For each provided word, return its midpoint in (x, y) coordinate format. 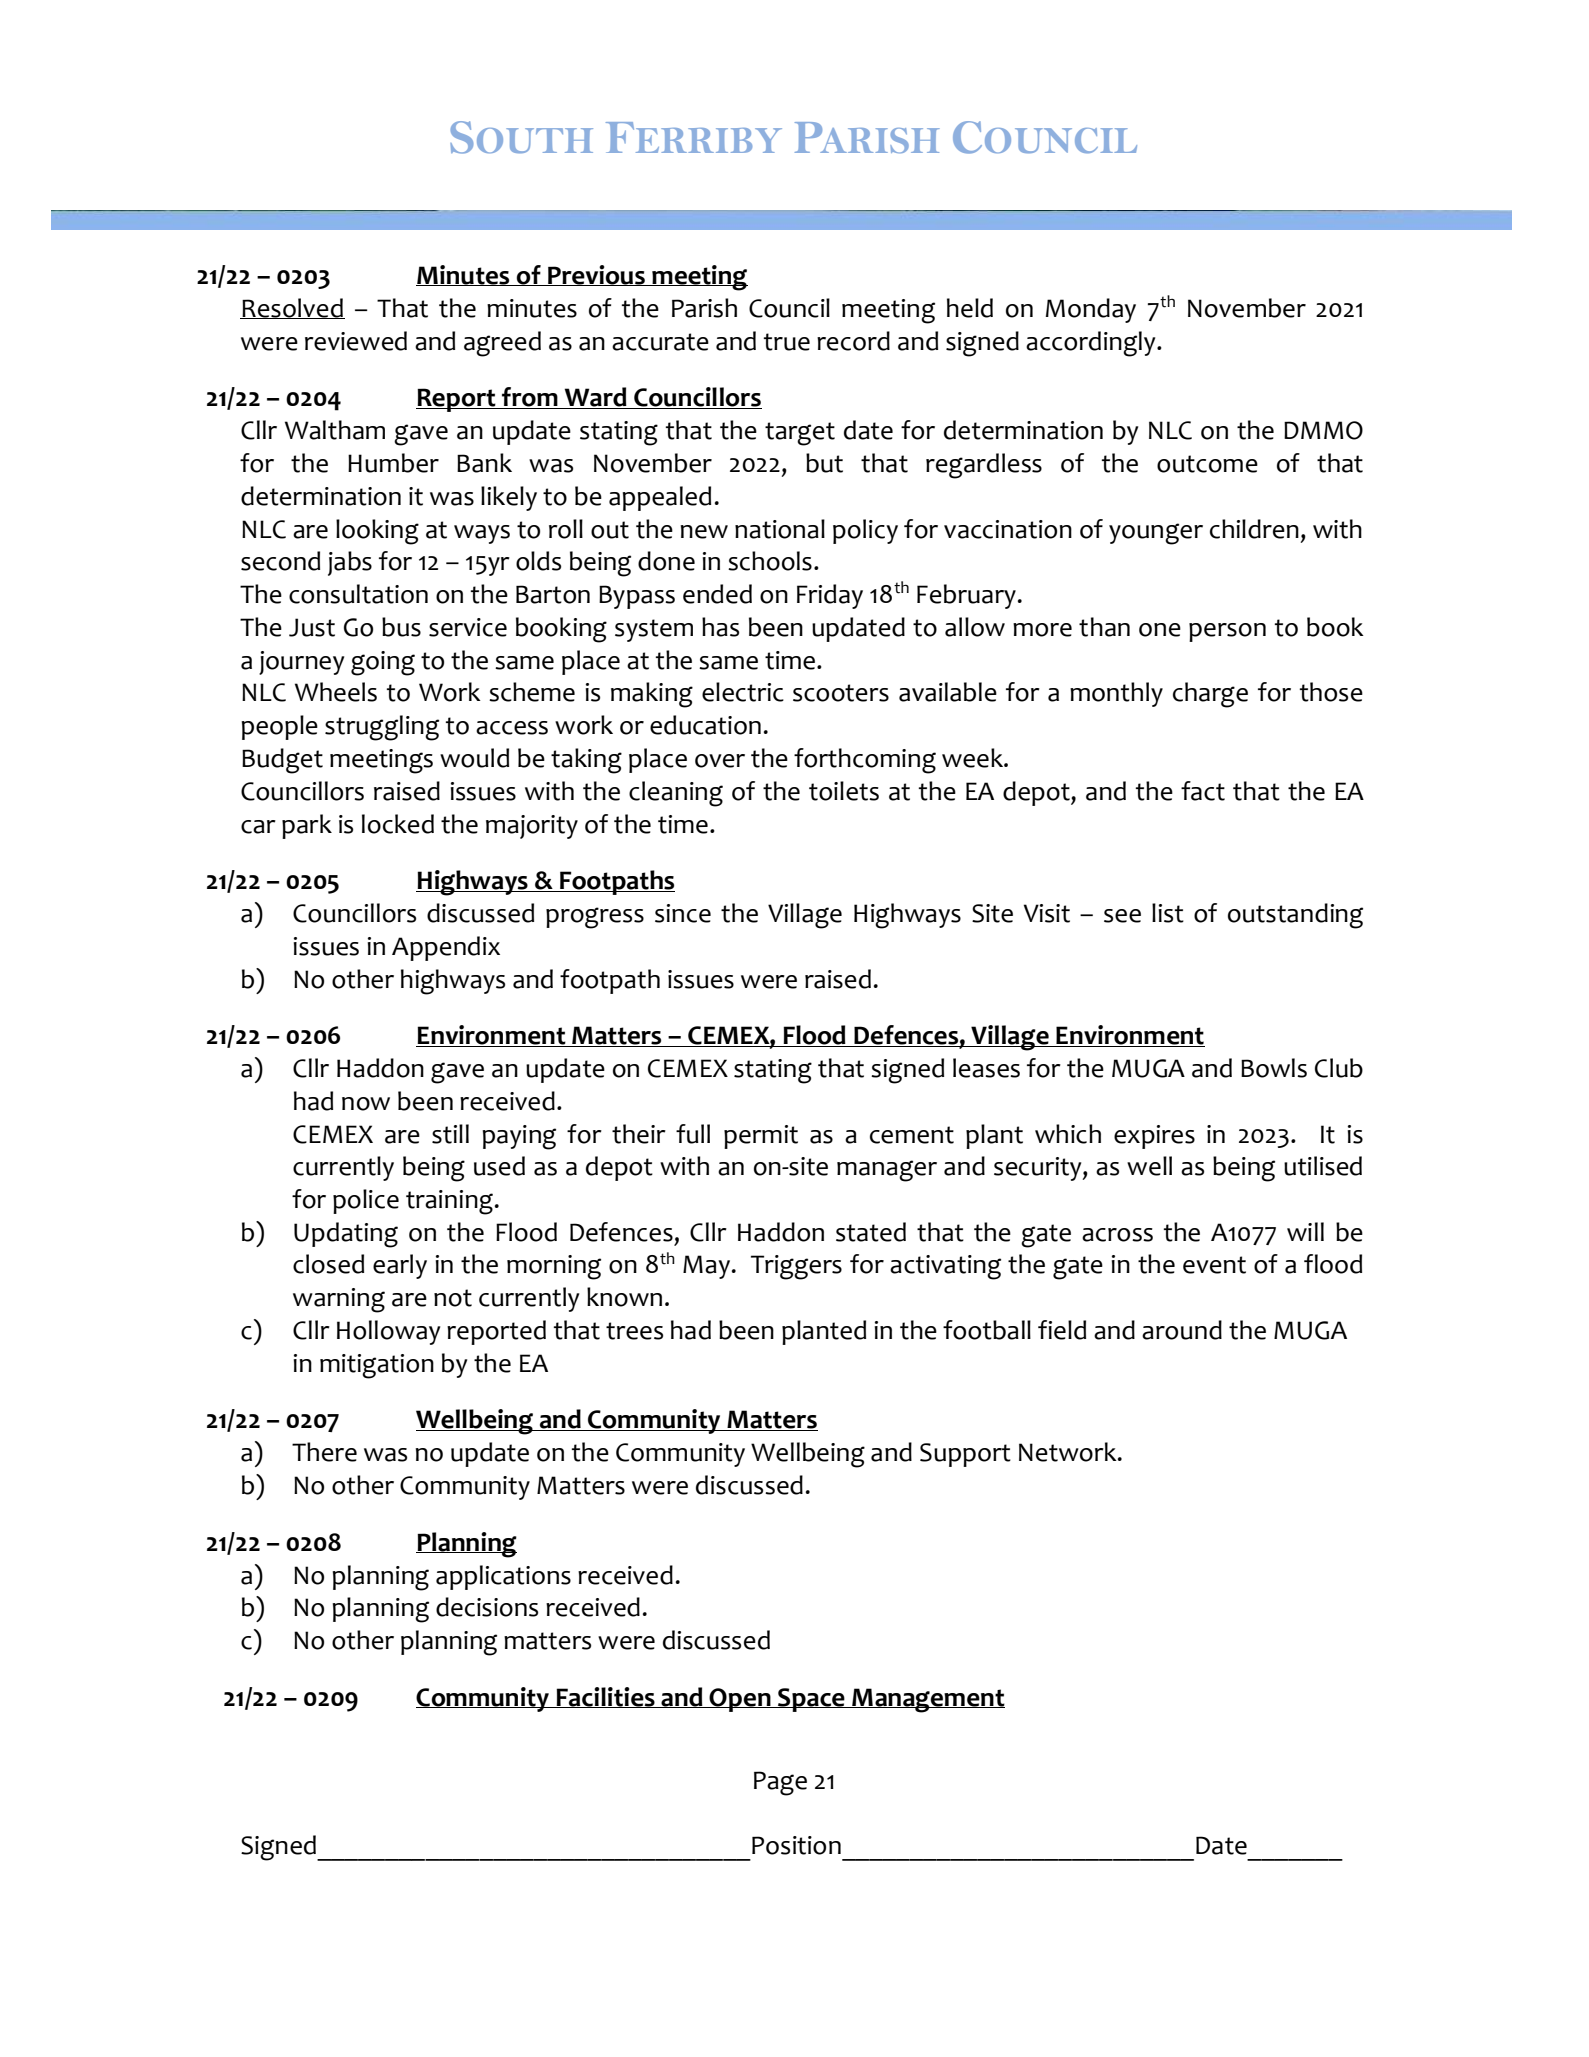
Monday (1091, 310)
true (787, 342)
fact (1203, 791)
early (400, 1266)
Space (811, 1700)
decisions (487, 1607)
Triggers (796, 1267)
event (1214, 1265)
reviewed (356, 341)
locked (398, 824)
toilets (844, 791)
